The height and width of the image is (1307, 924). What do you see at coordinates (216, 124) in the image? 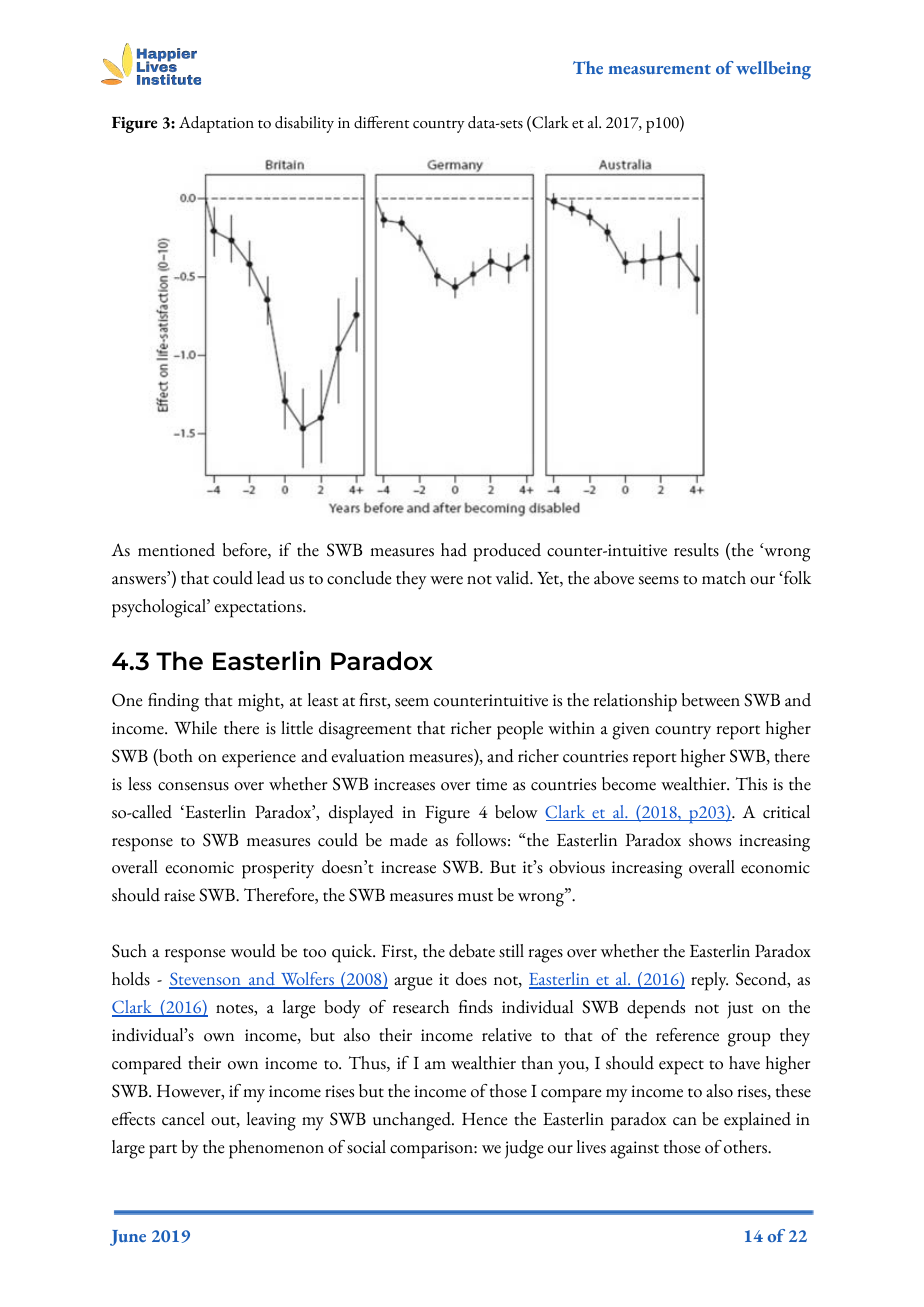
I see `Adaptation` at bounding box center [216, 124].
